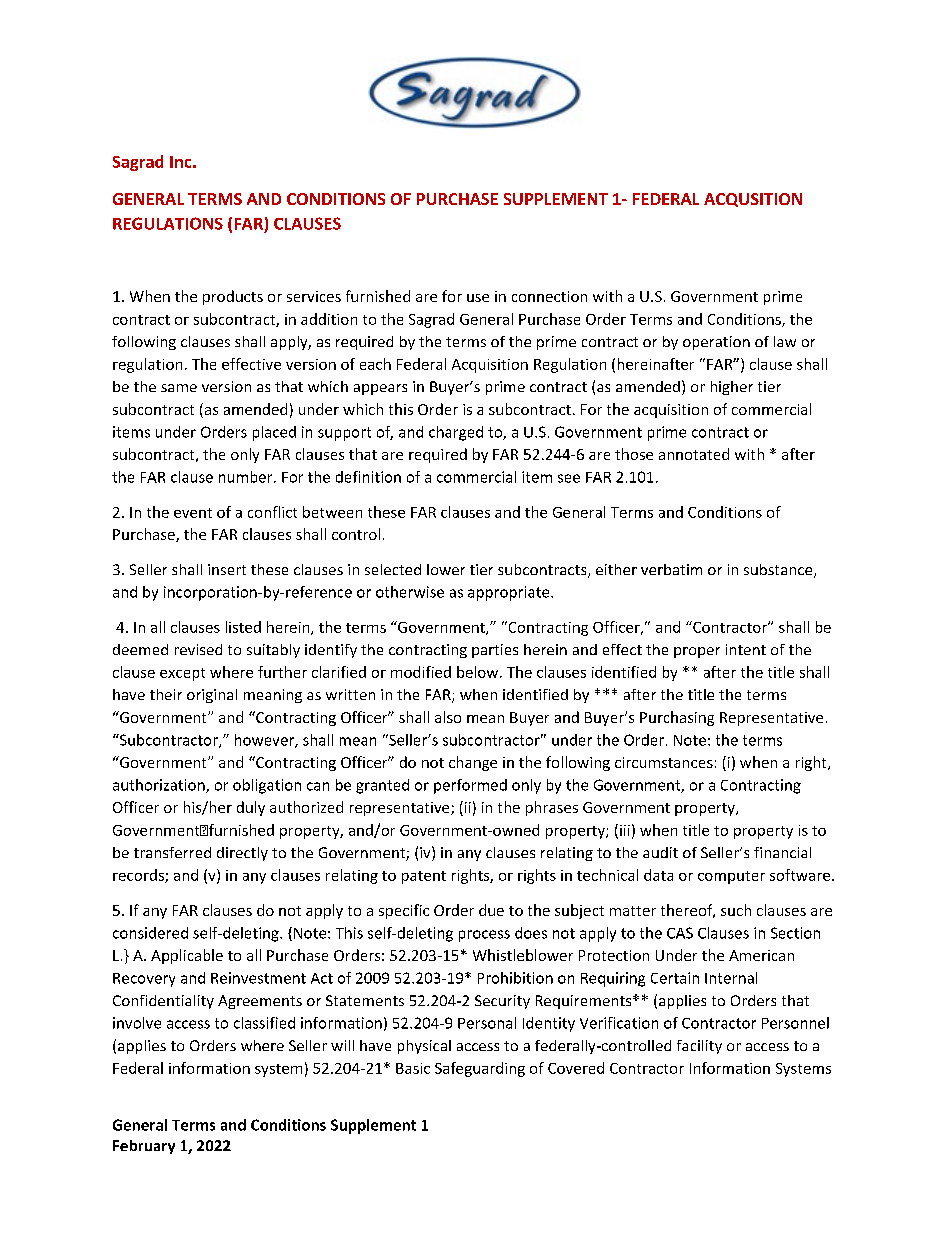 This page has height=1233, width=952. Describe the element at coordinates (731, 877) in the page. I see `computer` at that location.
